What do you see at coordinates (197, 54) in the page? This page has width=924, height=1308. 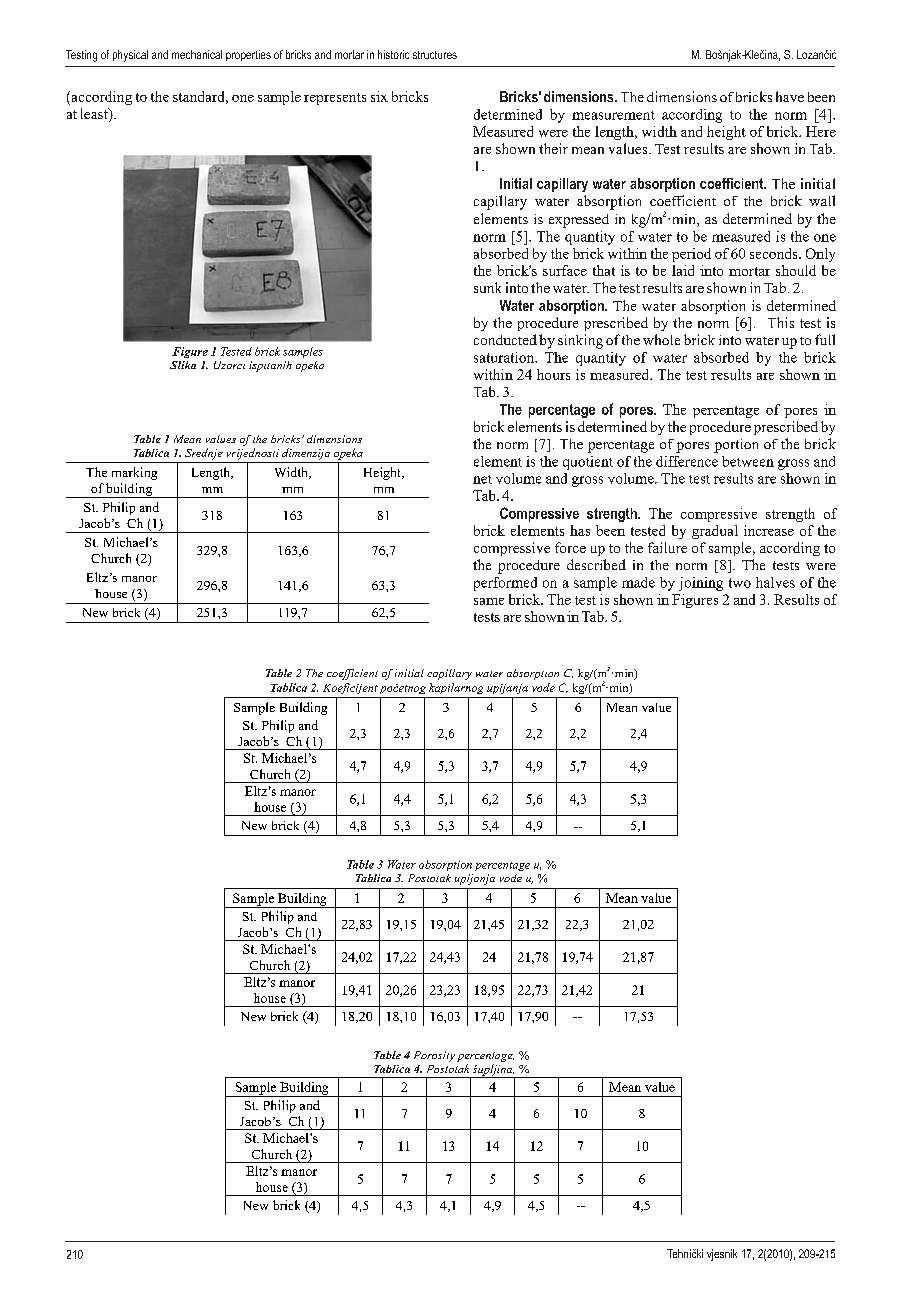 I see `mechanical` at bounding box center [197, 54].
